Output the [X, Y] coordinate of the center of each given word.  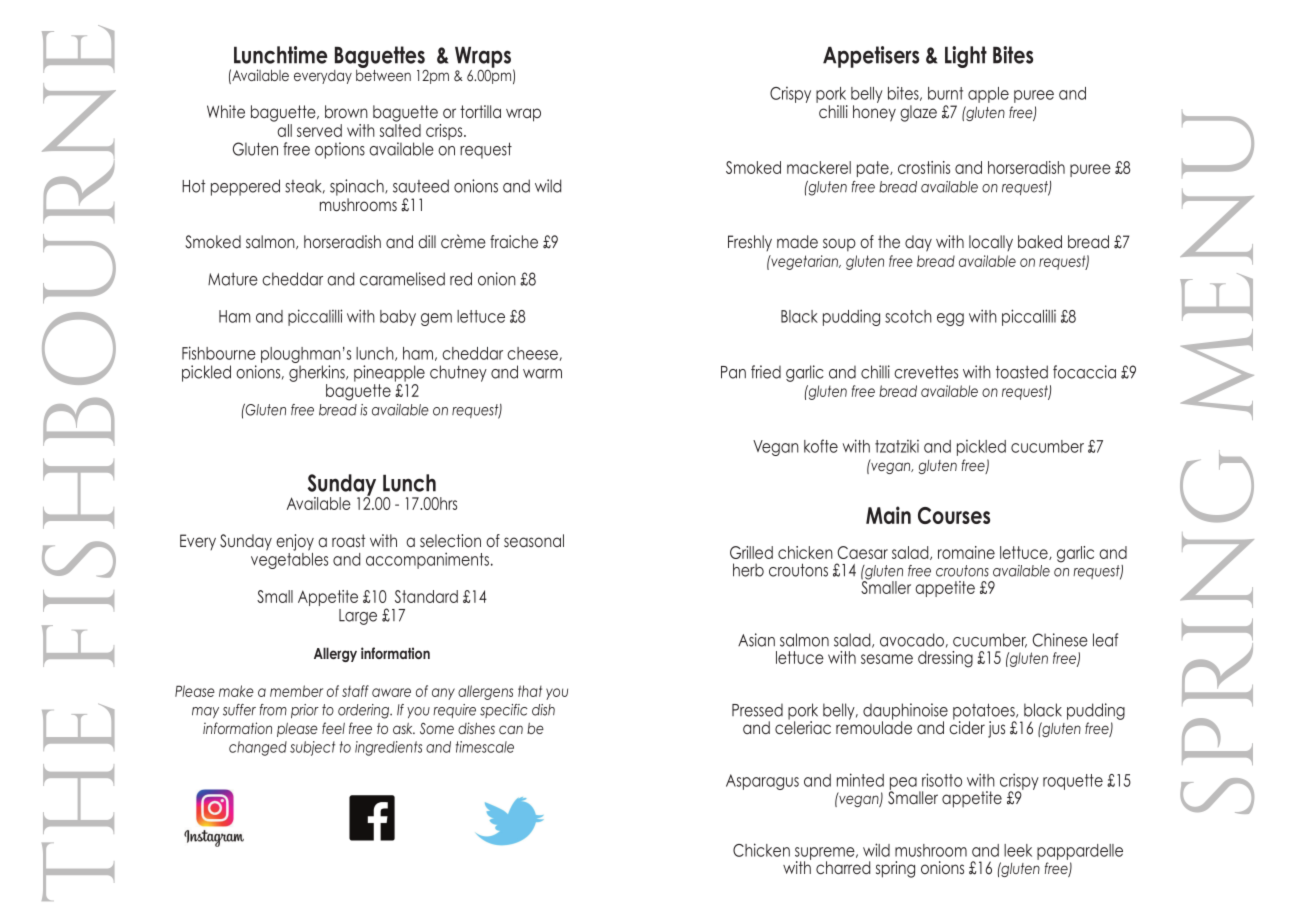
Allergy [335, 654]
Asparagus [762, 782]
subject [312, 748]
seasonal [534, 541]
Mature [233, 279]
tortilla [480, 111]
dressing [945, 659]
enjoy [295, 542]
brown [346, 111]
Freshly [750, 243]
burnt [945, 93]
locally [991, 243]
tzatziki [897, 446]
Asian [756, 640]
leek [1018, 850]
